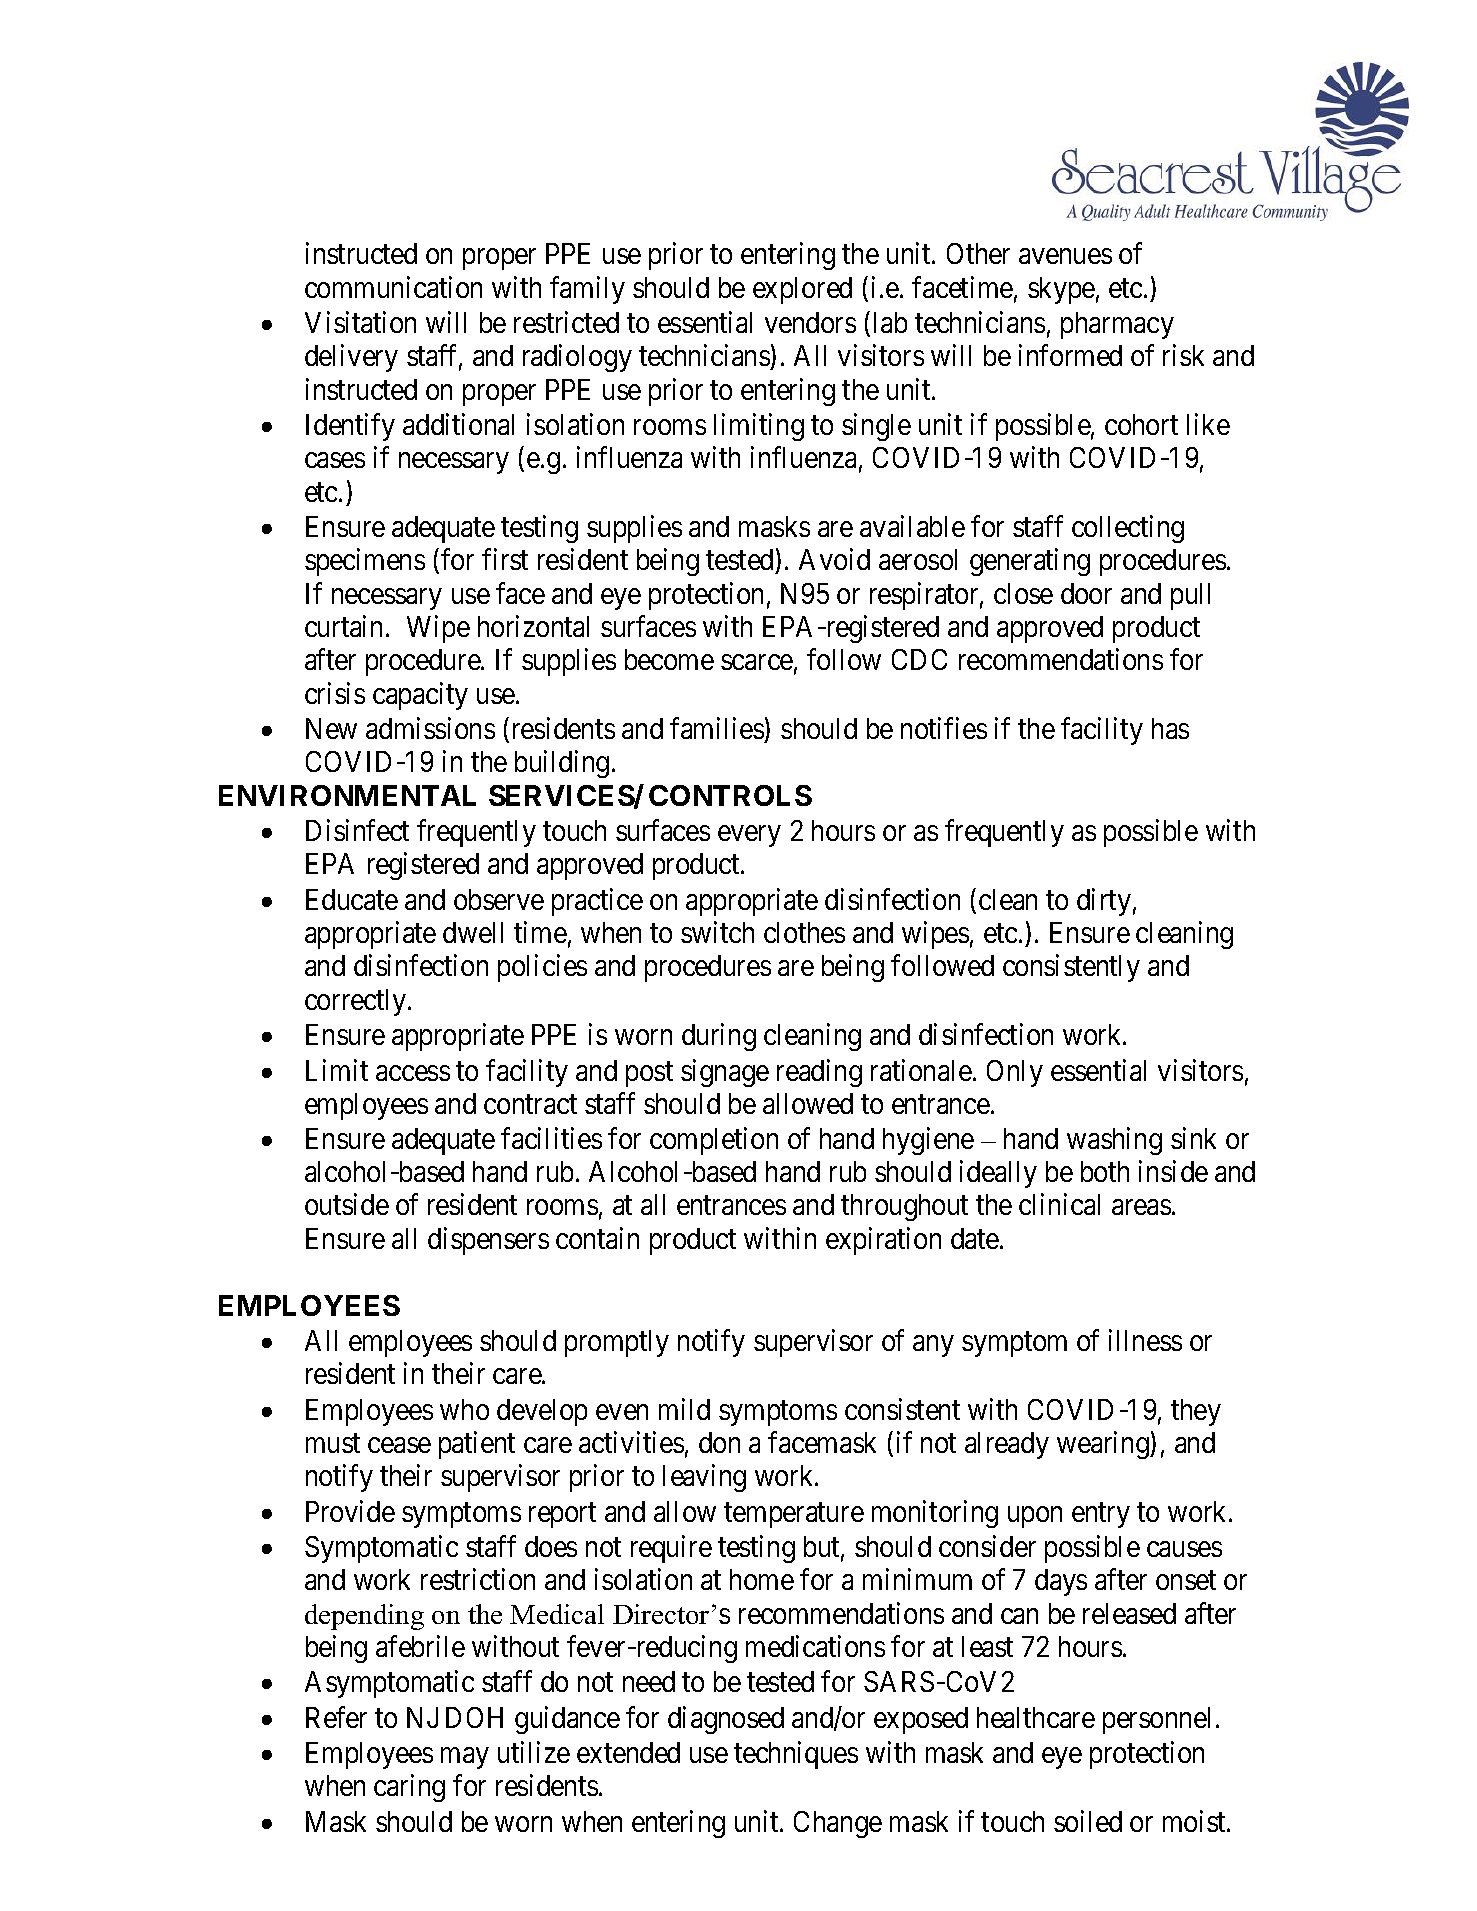 The width and height of the image is (1477, 1911). What do you see at coordinates (409, 1788) in the image?
I see `caring` at bounding box center [409, 1788].
